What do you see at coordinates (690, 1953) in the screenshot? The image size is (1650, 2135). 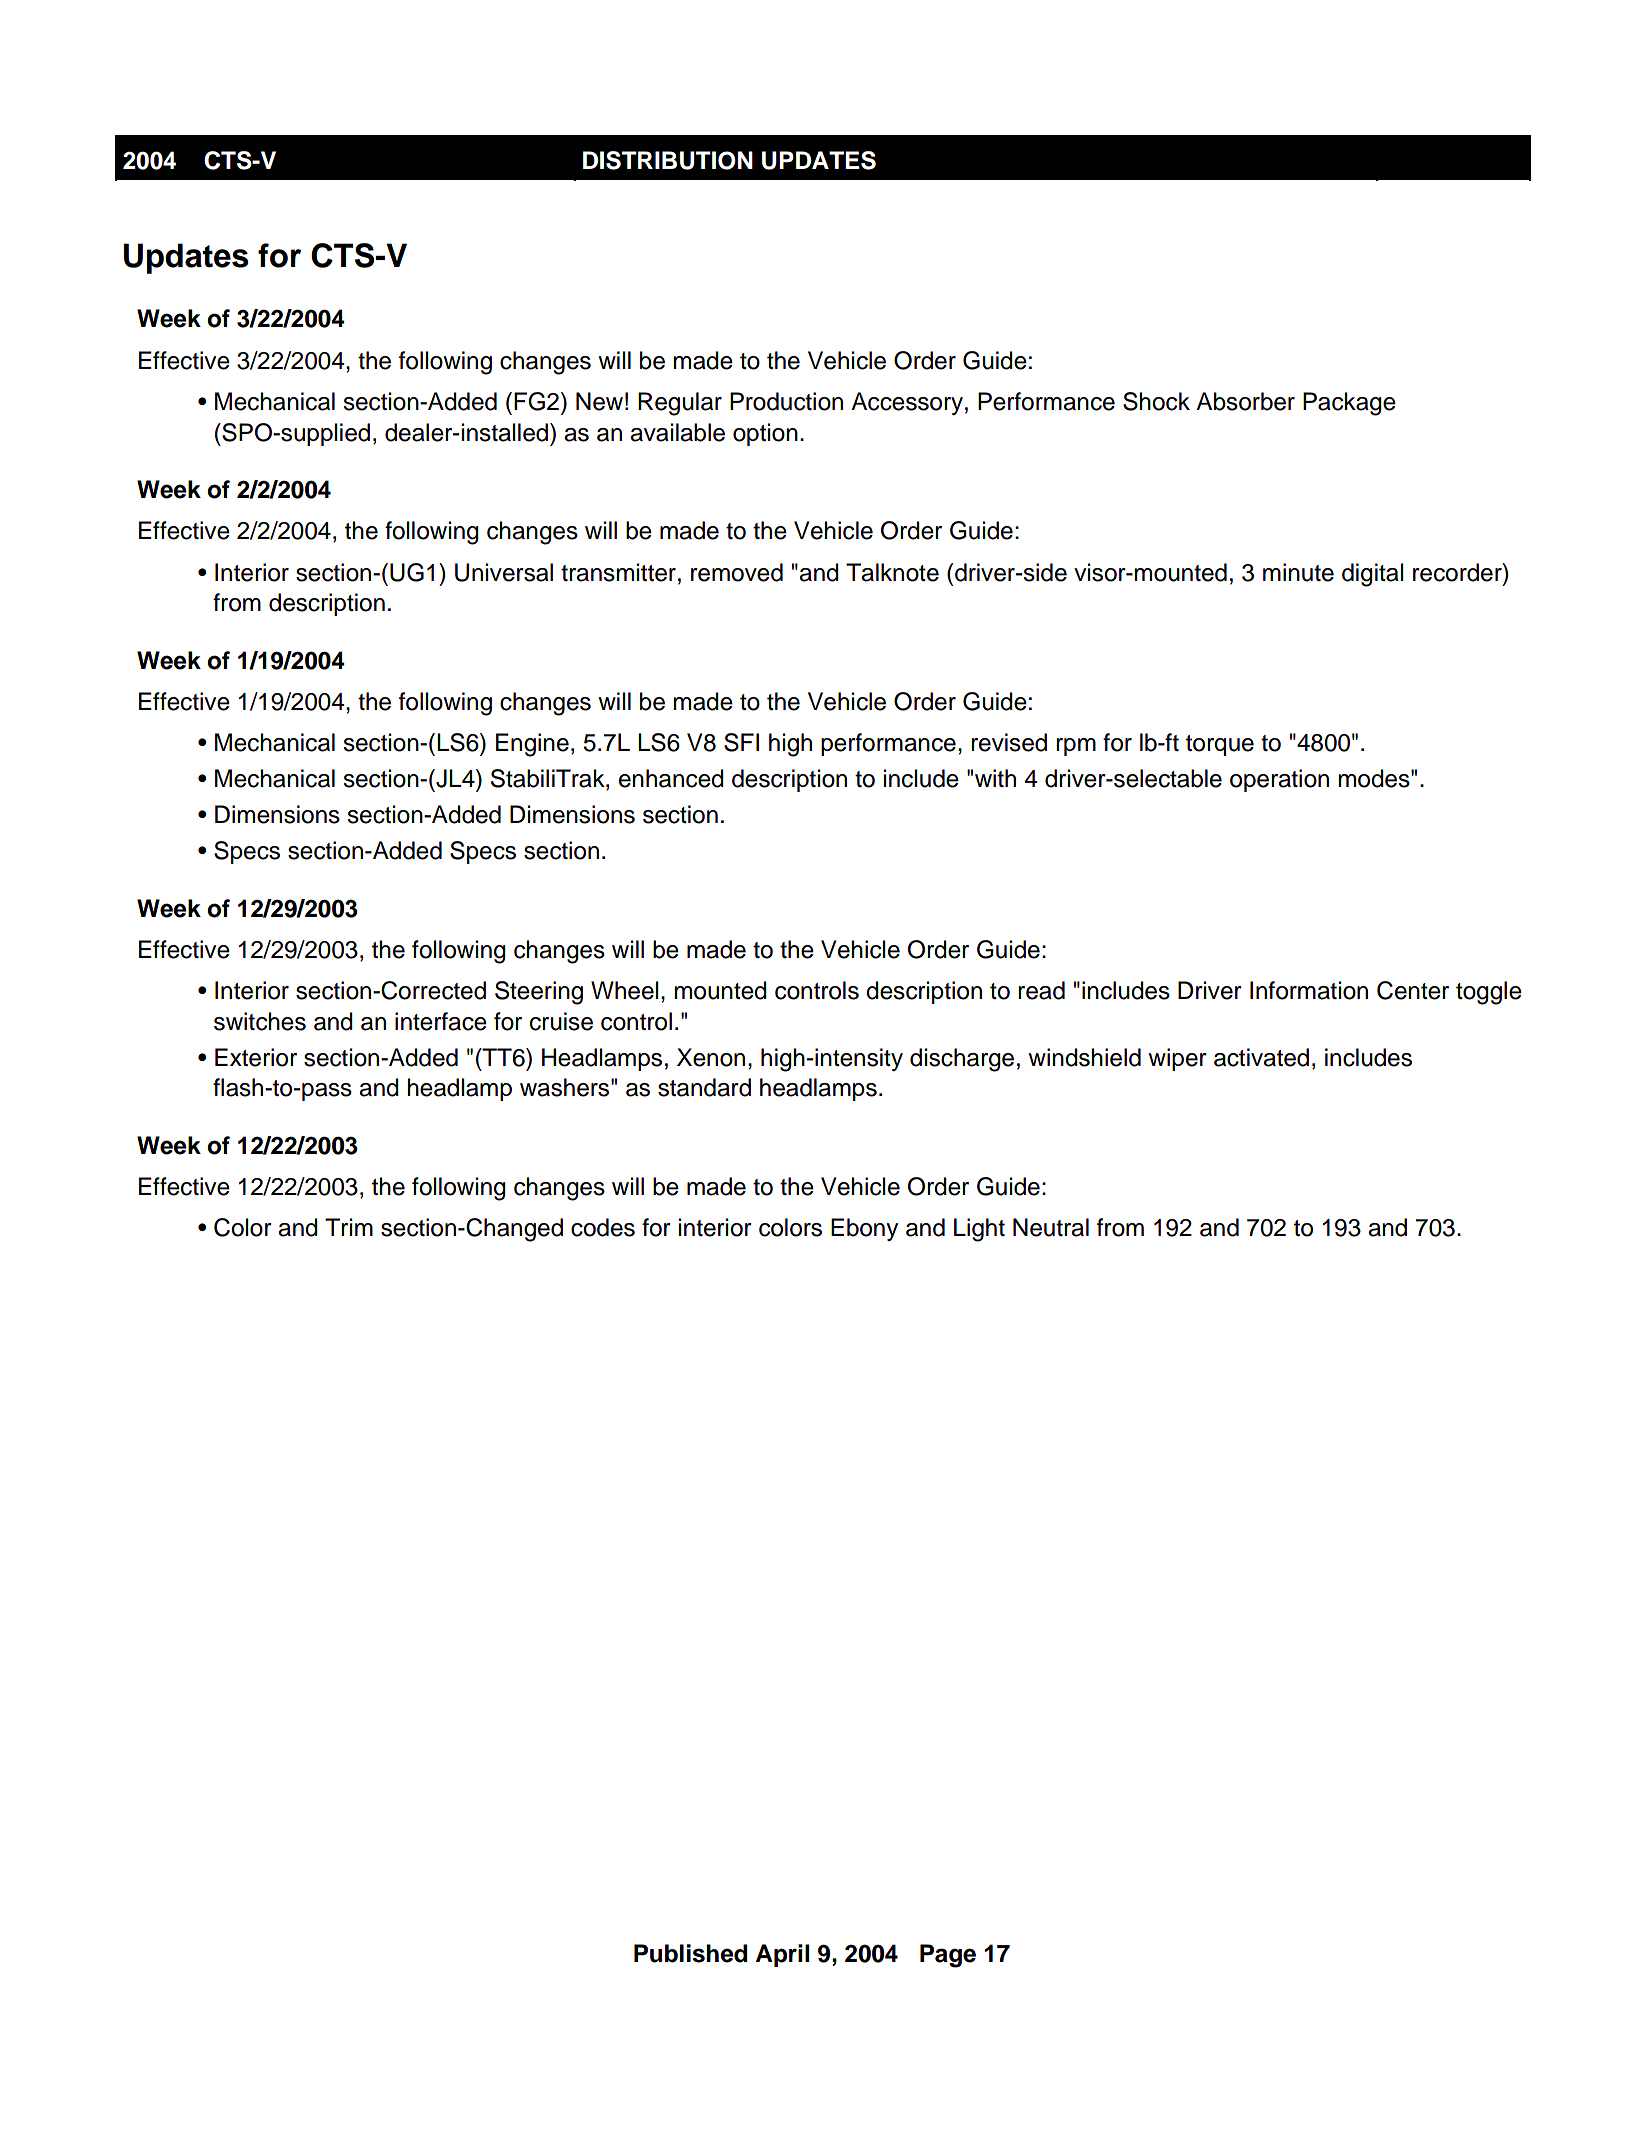 I see `Published` at bounding box center [690, 1953].
